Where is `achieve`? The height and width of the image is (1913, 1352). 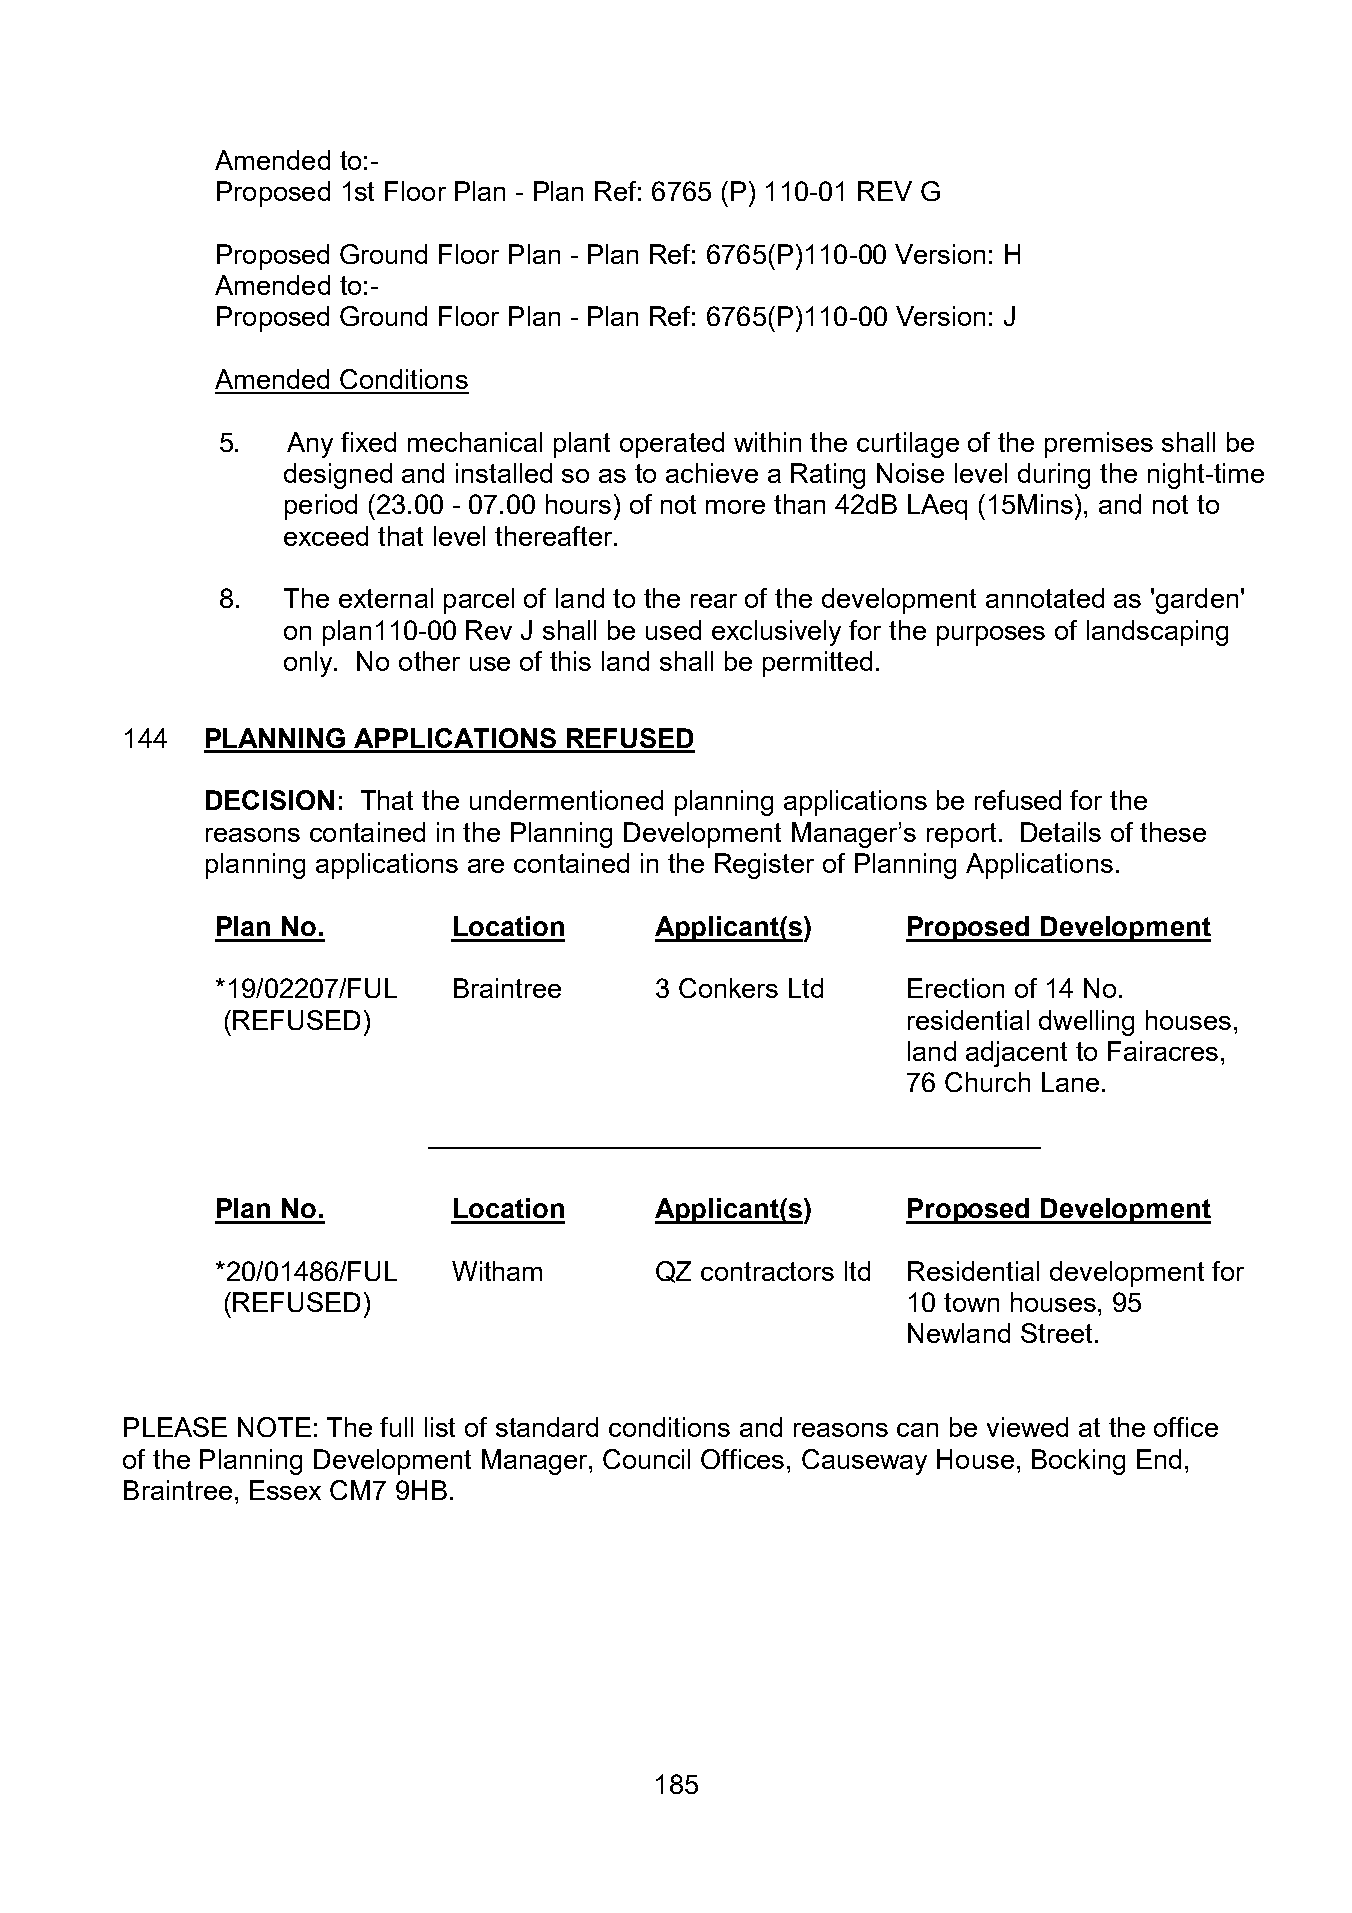
achieve is located at coordinates (712, 473).
